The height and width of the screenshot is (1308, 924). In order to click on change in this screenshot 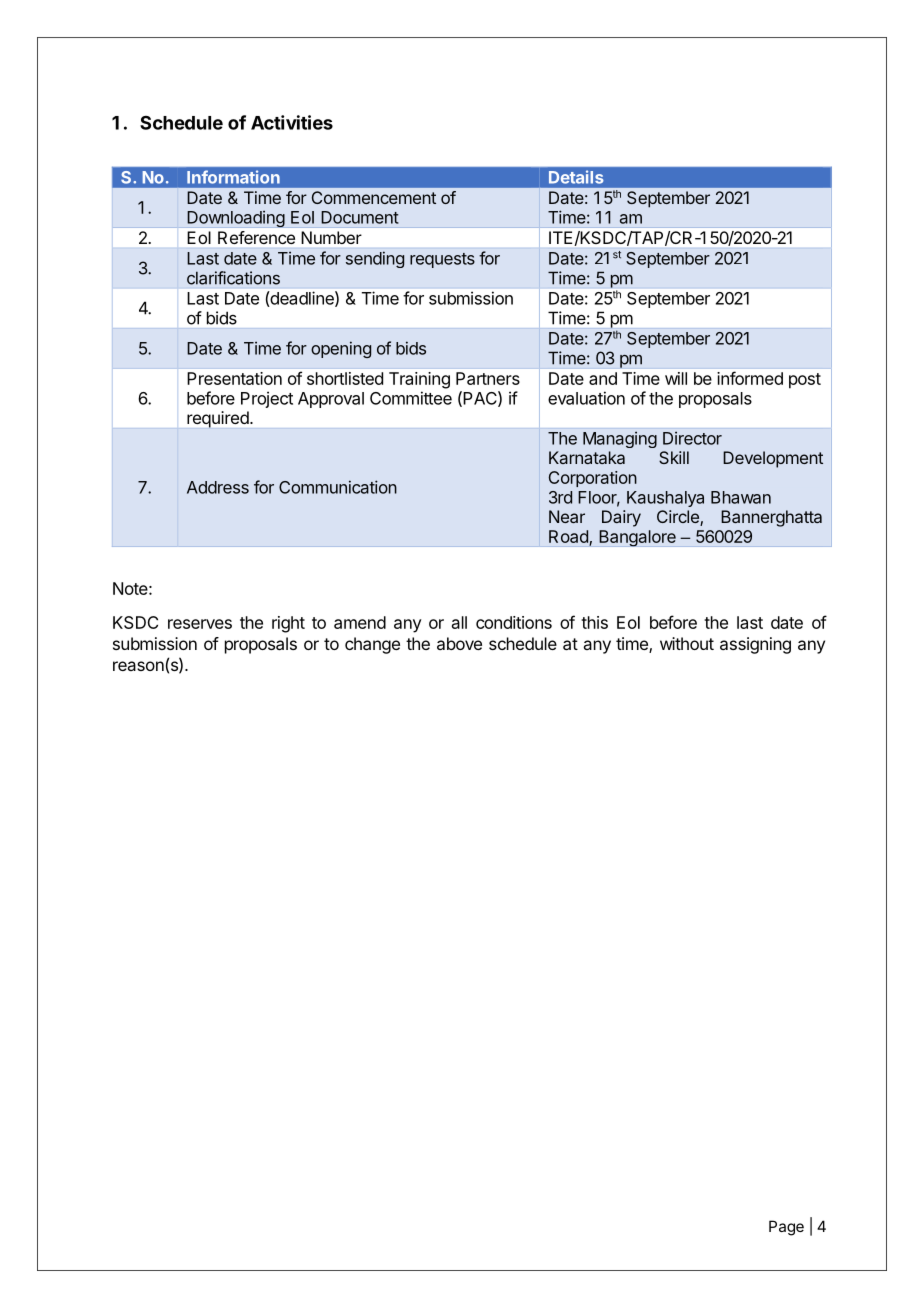, I will do `click(372, 645)`.
